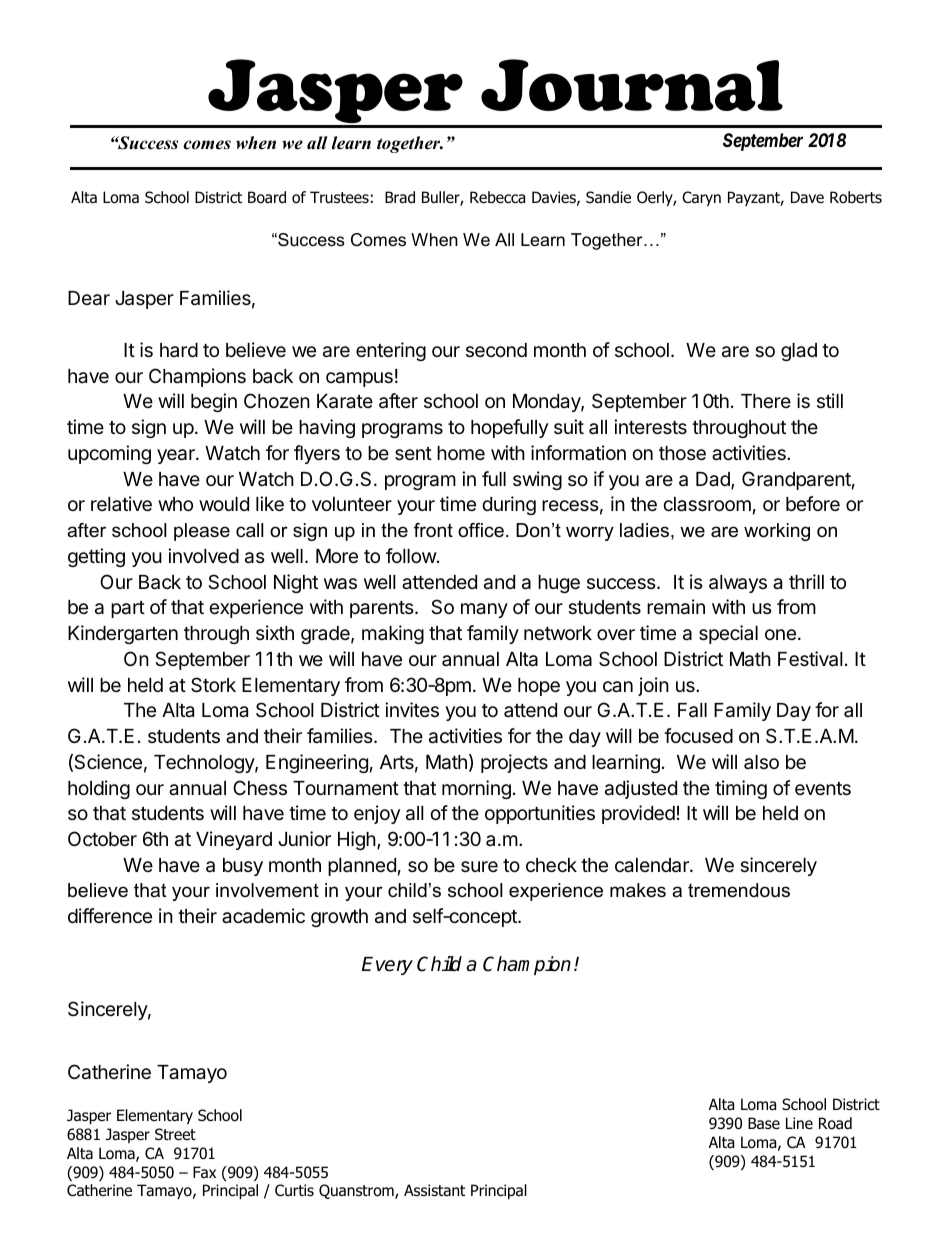 The image size is (952, 1233). Describe the element at coordinates (807, 197) in the screenshot. I see `Dave` at that location.
